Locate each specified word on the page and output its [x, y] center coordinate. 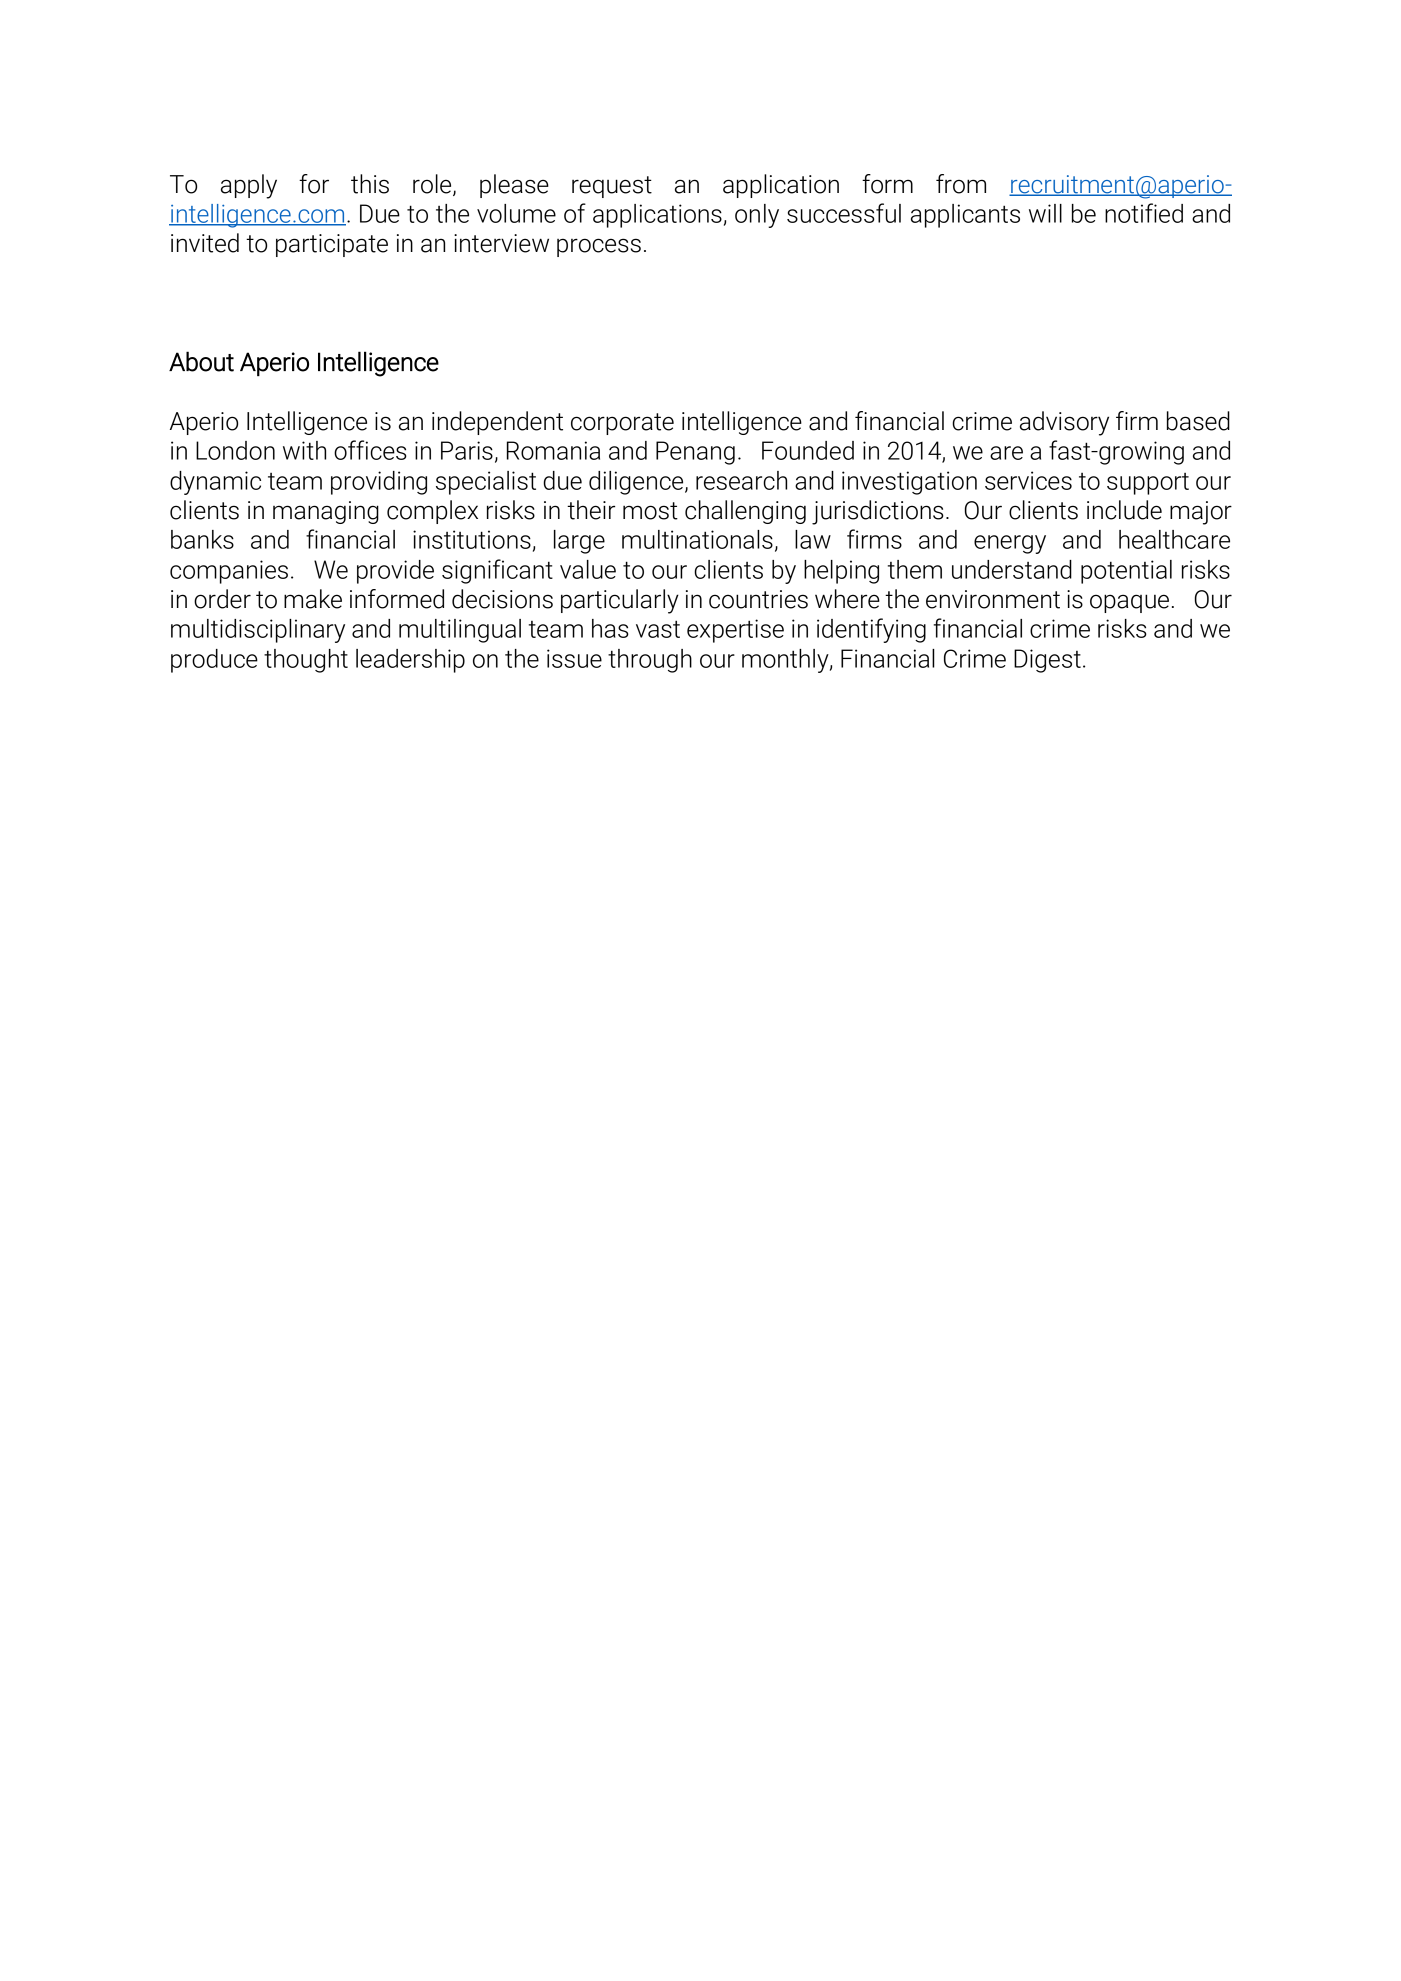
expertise [735, 631]
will [1045, 213]
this [370, 184]
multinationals [697, 539]
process [599, 247]
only [757, 216]
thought [306, 661]
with [304, 450]
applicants [965, 216]
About [201, 361]
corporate [622, 424]
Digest [1047, 661]
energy [1010, 544]
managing [326, 512]
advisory [1064, 423]
